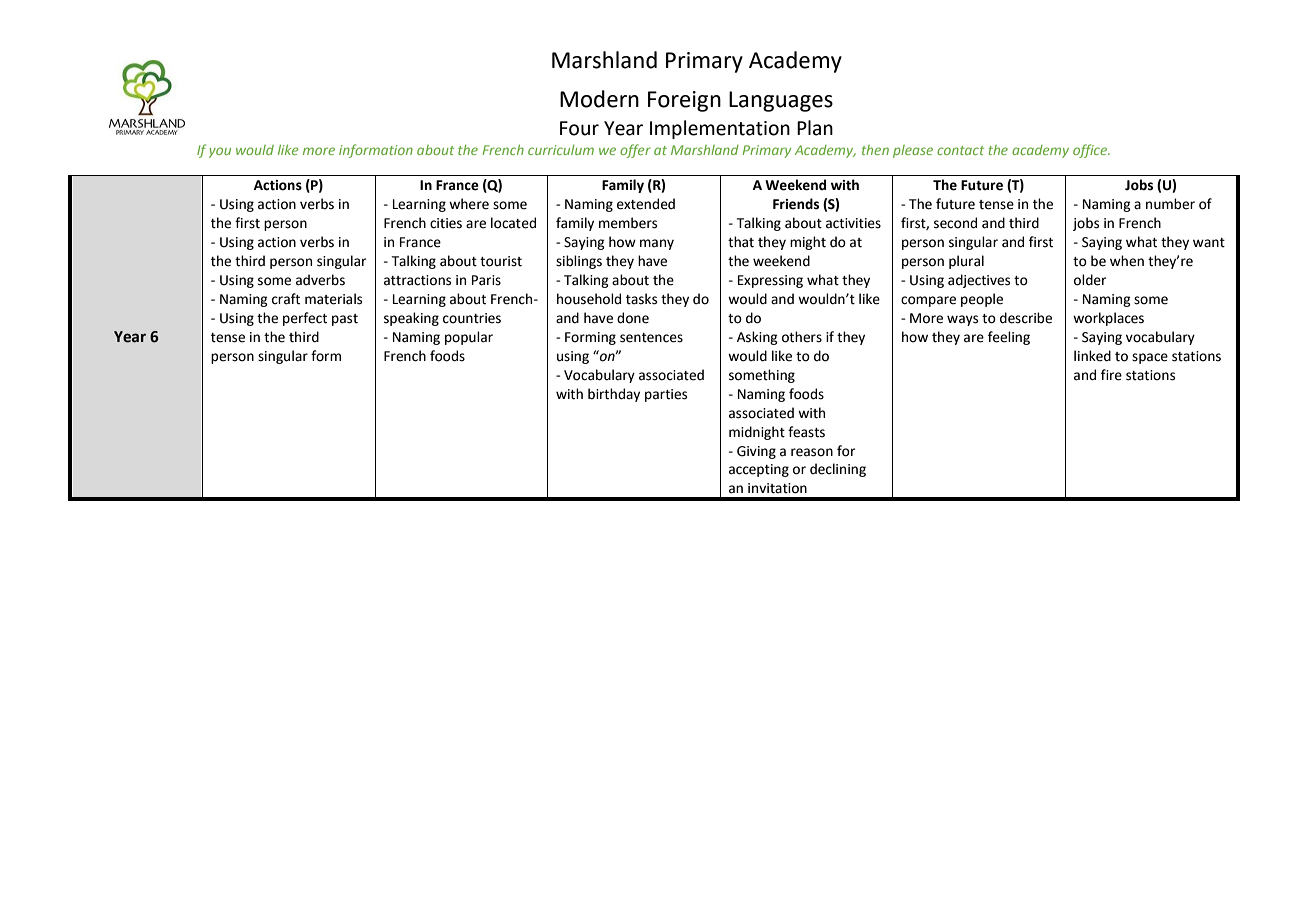 The image size is (1308, 924). What do you see at coordinates (333, 299) in the screenshot?
I see `materials` at bounding box center [333, 299].
